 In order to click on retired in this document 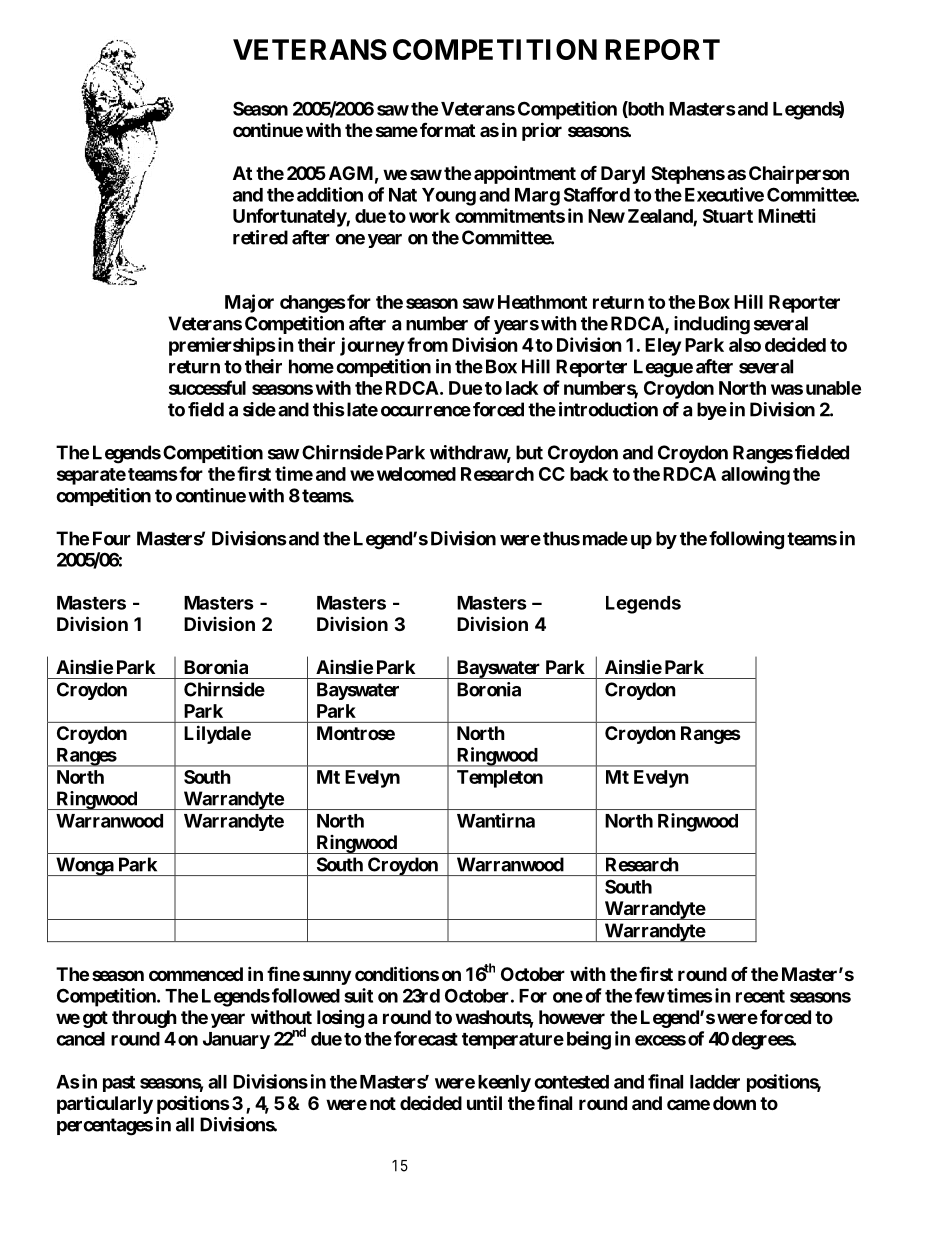, I will do `click(260, 237)`.
